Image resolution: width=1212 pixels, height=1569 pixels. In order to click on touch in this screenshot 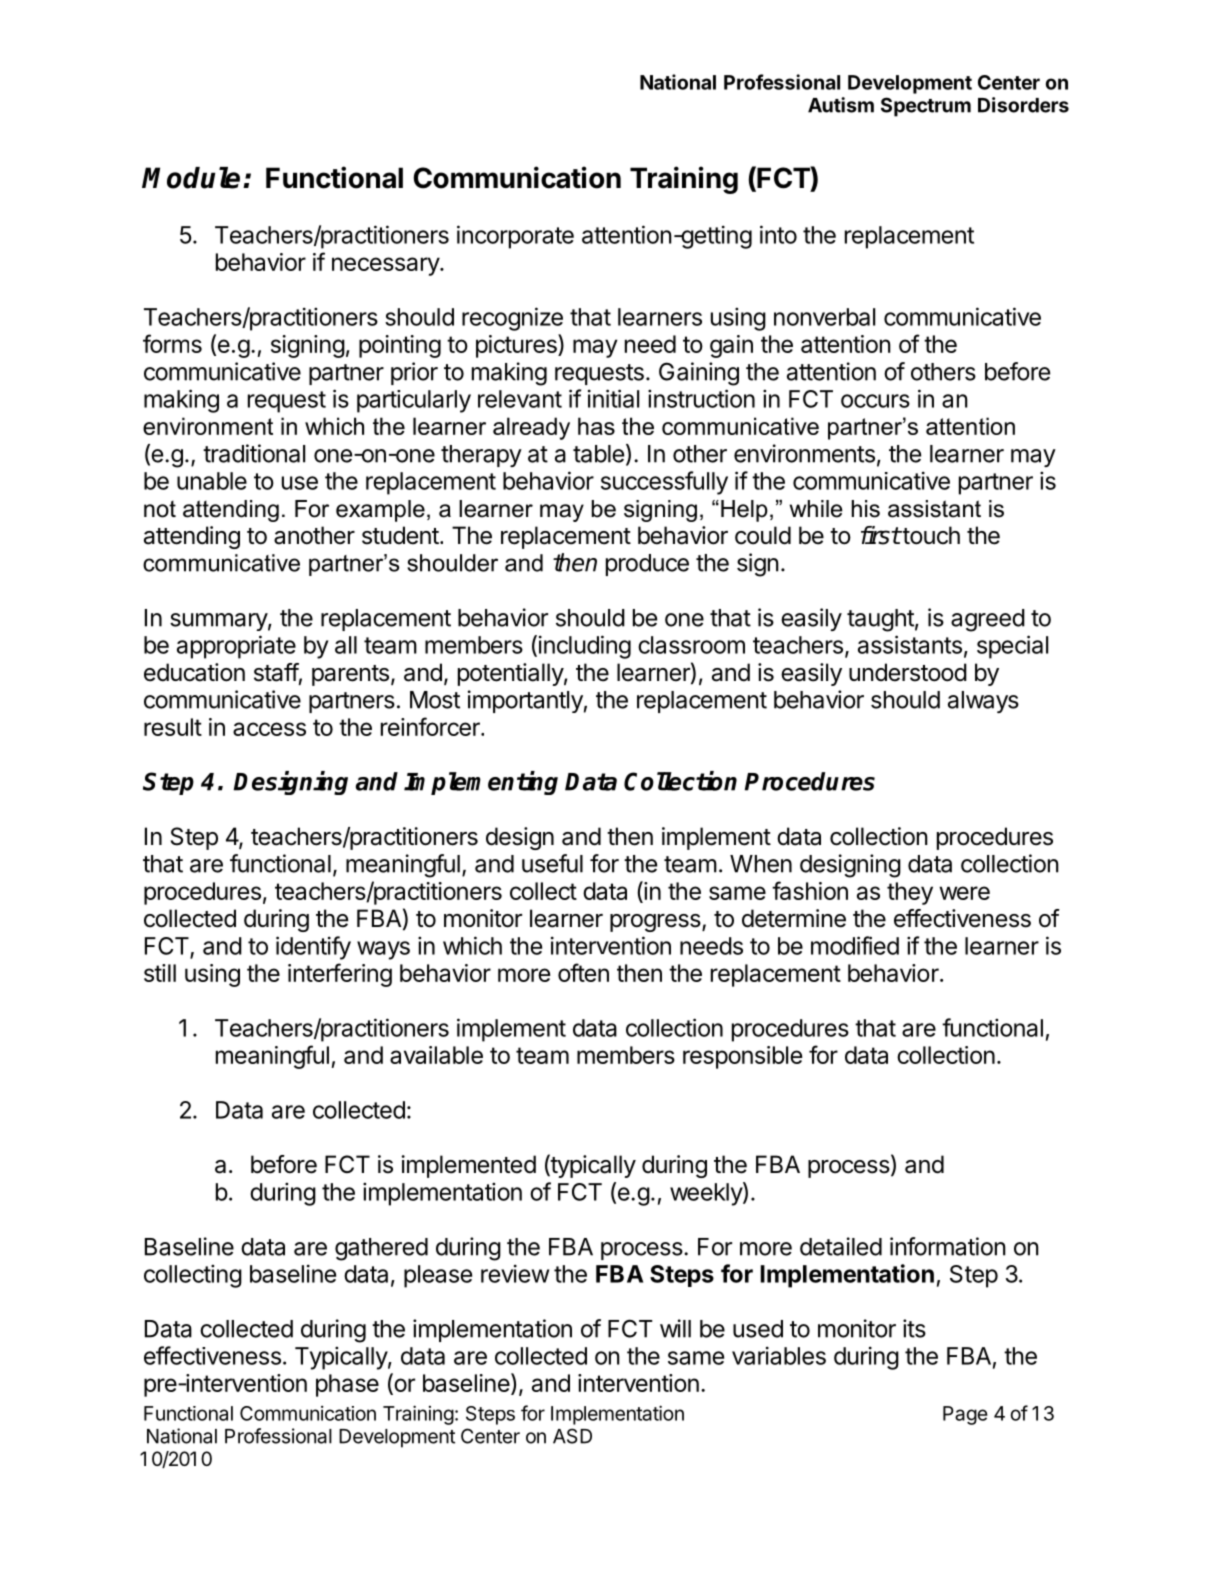, I will do `click(930, 535)`.
